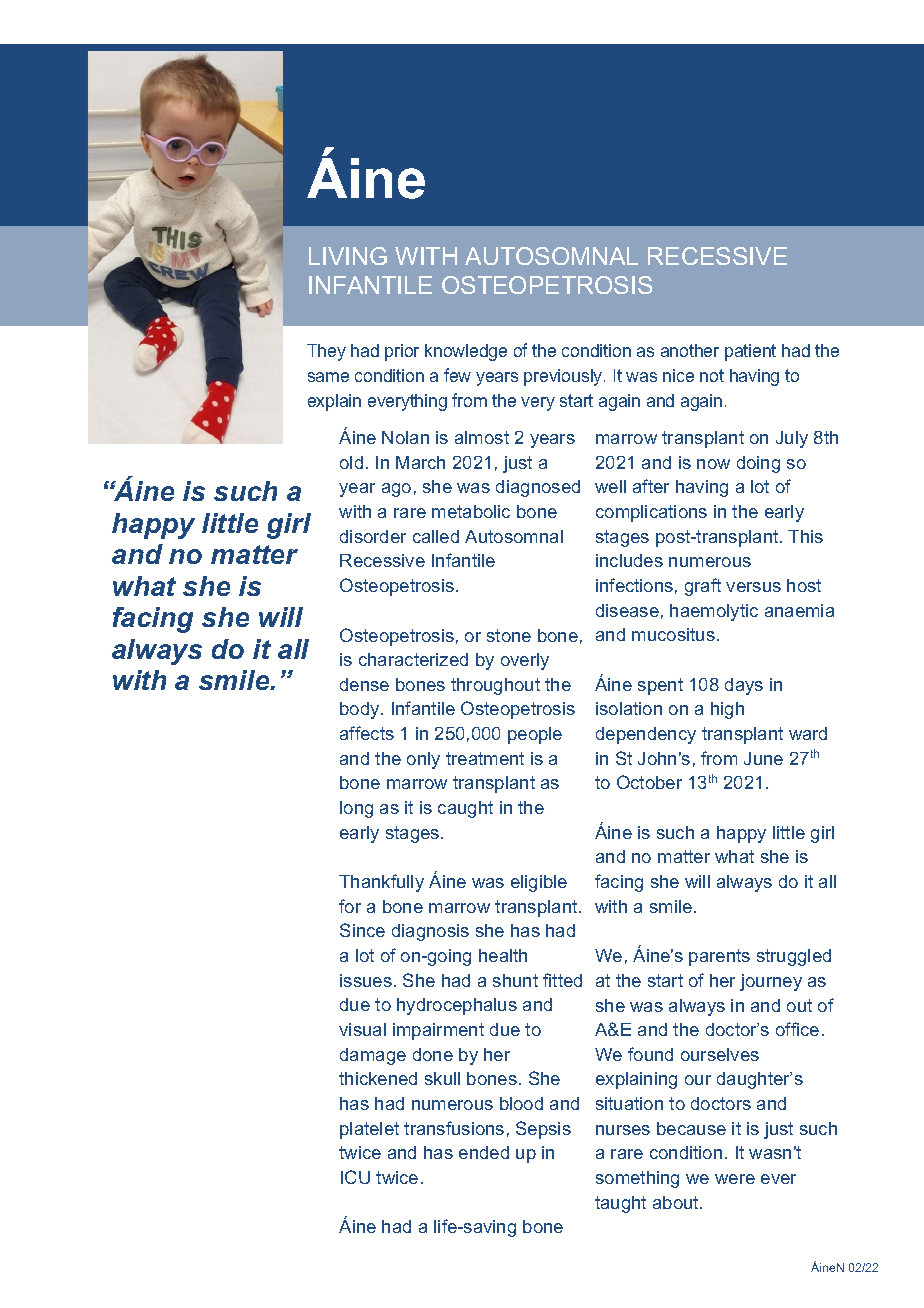 The width and height of the image is (924, 1308). What do you see at coordinates (564, 377) in the image?
I see `previously` at bounding box center [564, 377].
